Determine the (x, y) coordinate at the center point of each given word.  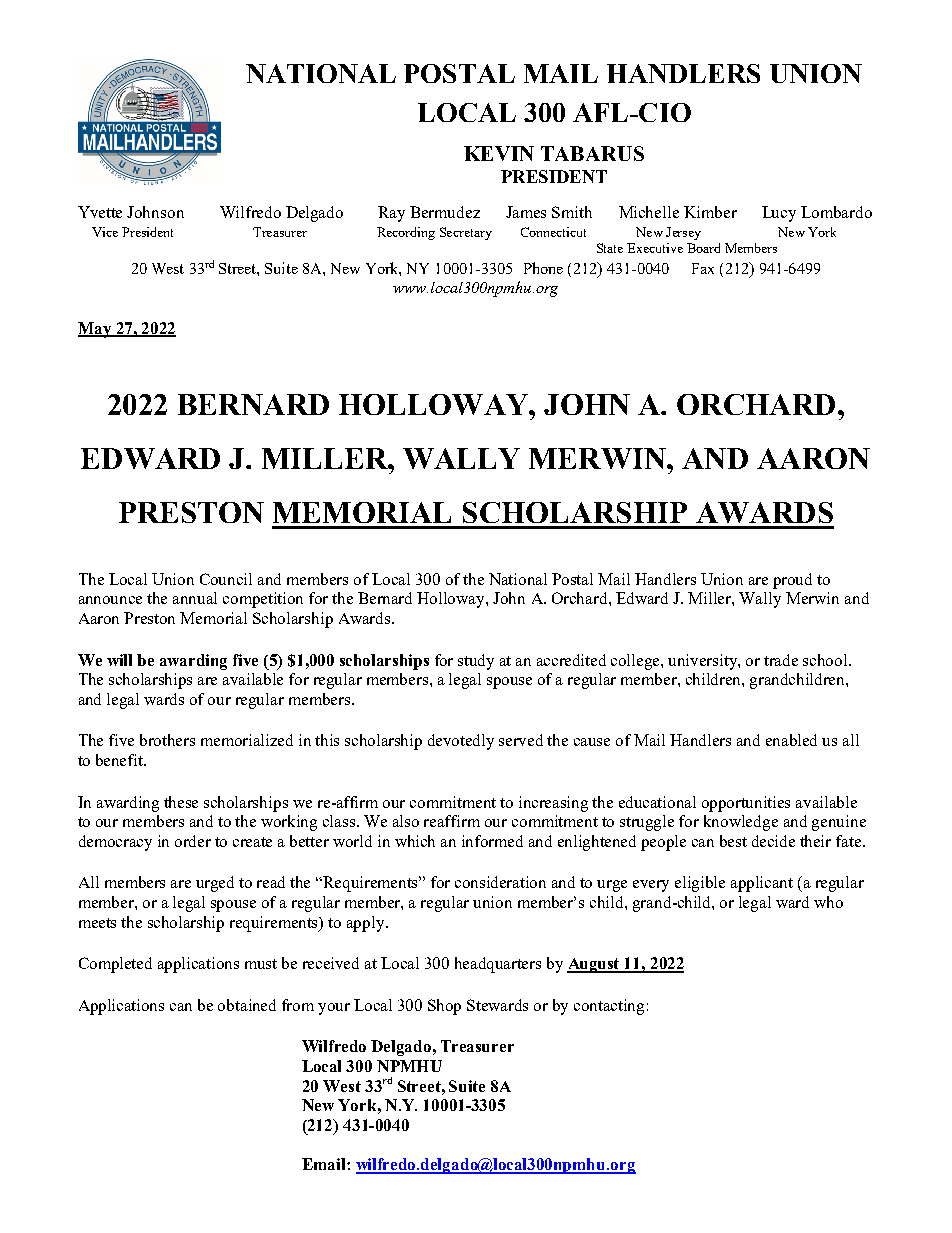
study (476, 662)
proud (792, 581)
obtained (247, 1005)
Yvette (100, 212)
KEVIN (499, 153)
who (828, 902)
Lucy (779, 214)
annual (195, 598)
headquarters (498, 965)
